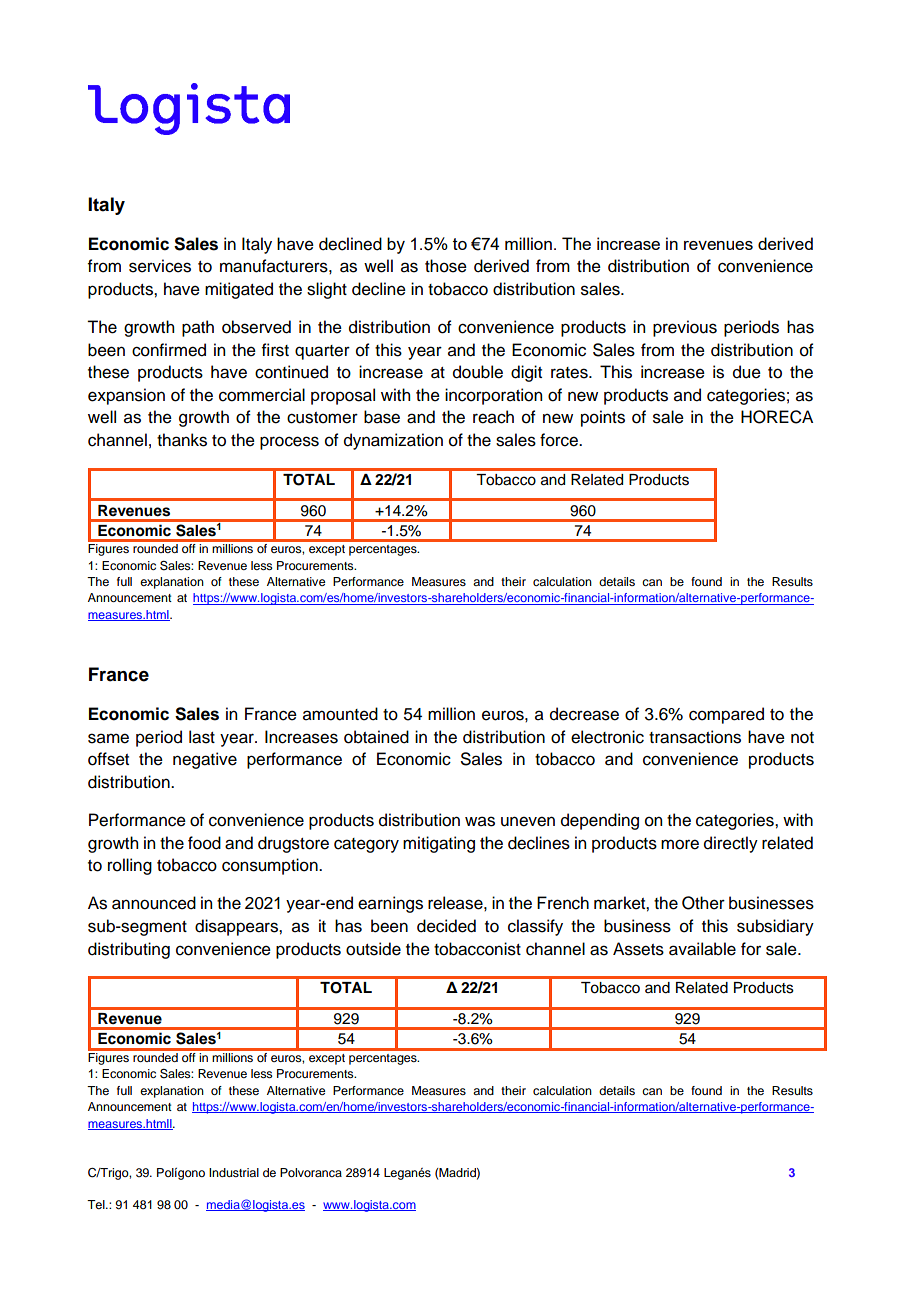 This screenshot has width=924, height=1308. I want to click on points, so click(603, 418).
